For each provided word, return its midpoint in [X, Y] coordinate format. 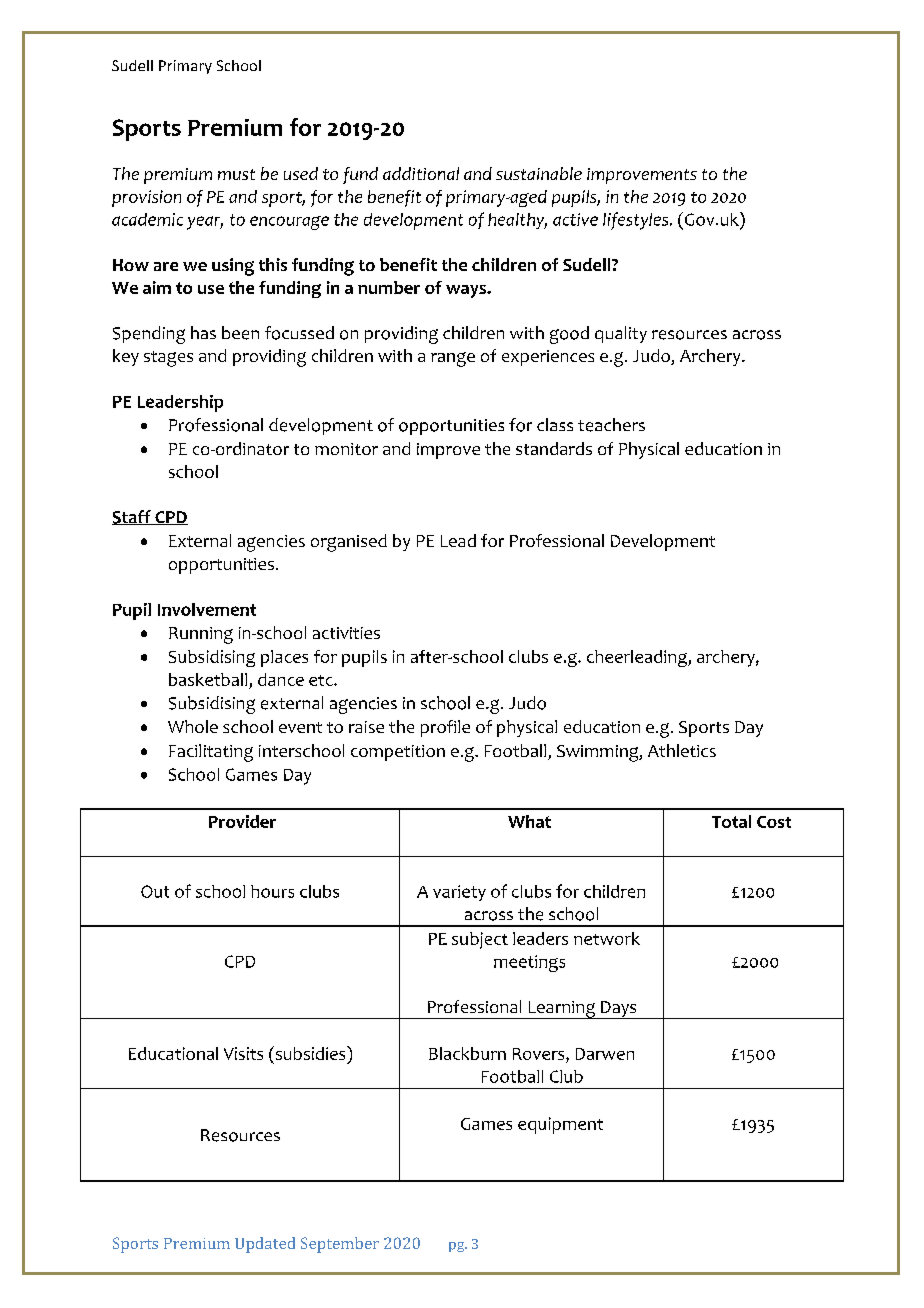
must [236, 174]
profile [445, 728]
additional [421, 173]
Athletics [682, 750]
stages [168, 359]
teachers [611, 425]
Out [155, 891]
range [453, 359]
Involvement [207, 609]
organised [349, 543]
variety [459, 893]
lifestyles [637, 221]
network [607, 938]
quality [621, 334]
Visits [243, 1053]
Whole [193, 726]
